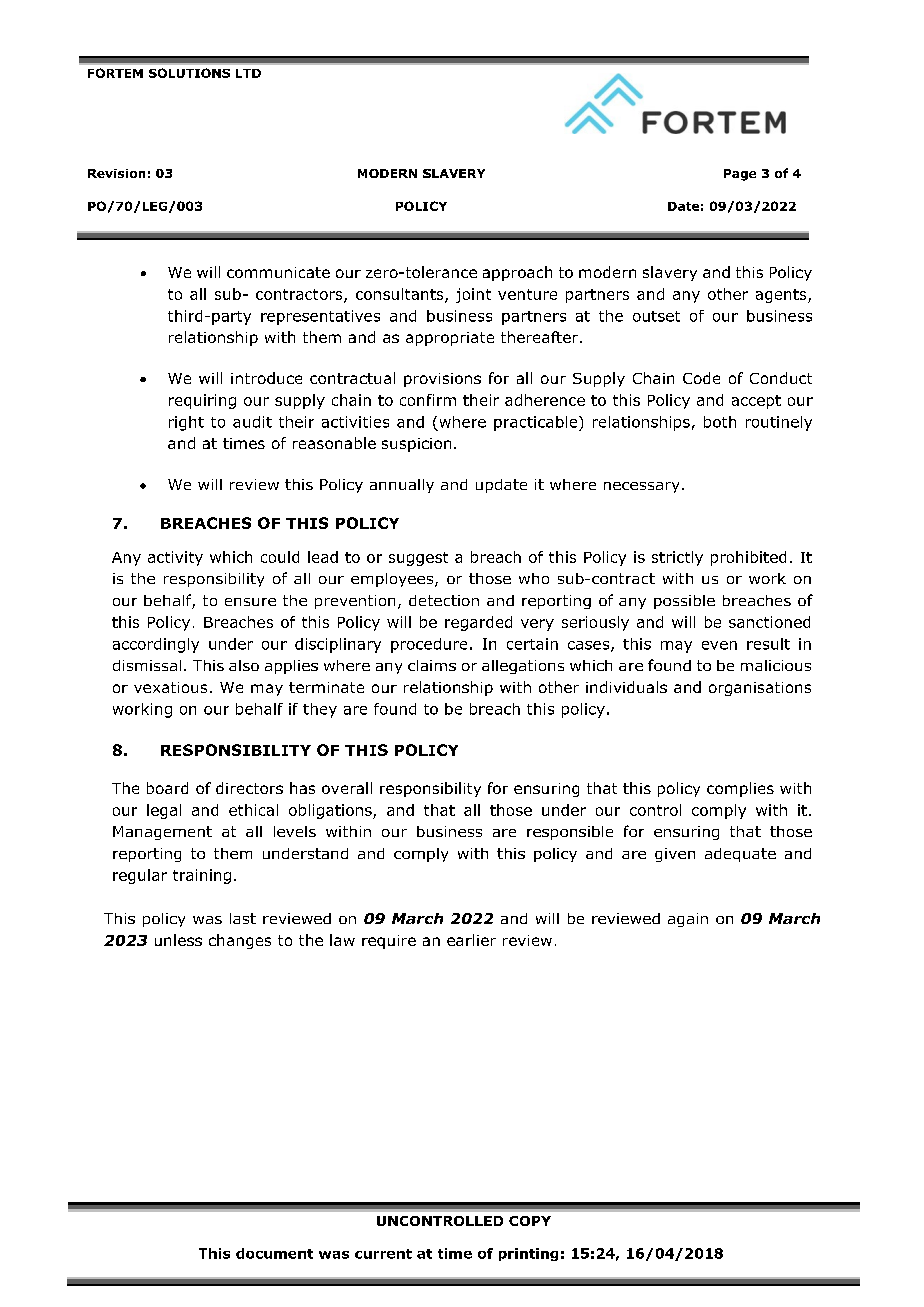 The height and width of the screenshot is (1307, 924). What do you see at coordinates (530, 1221) in the screenshot?
I see `COPY` at bounding box center [530, 1221].
